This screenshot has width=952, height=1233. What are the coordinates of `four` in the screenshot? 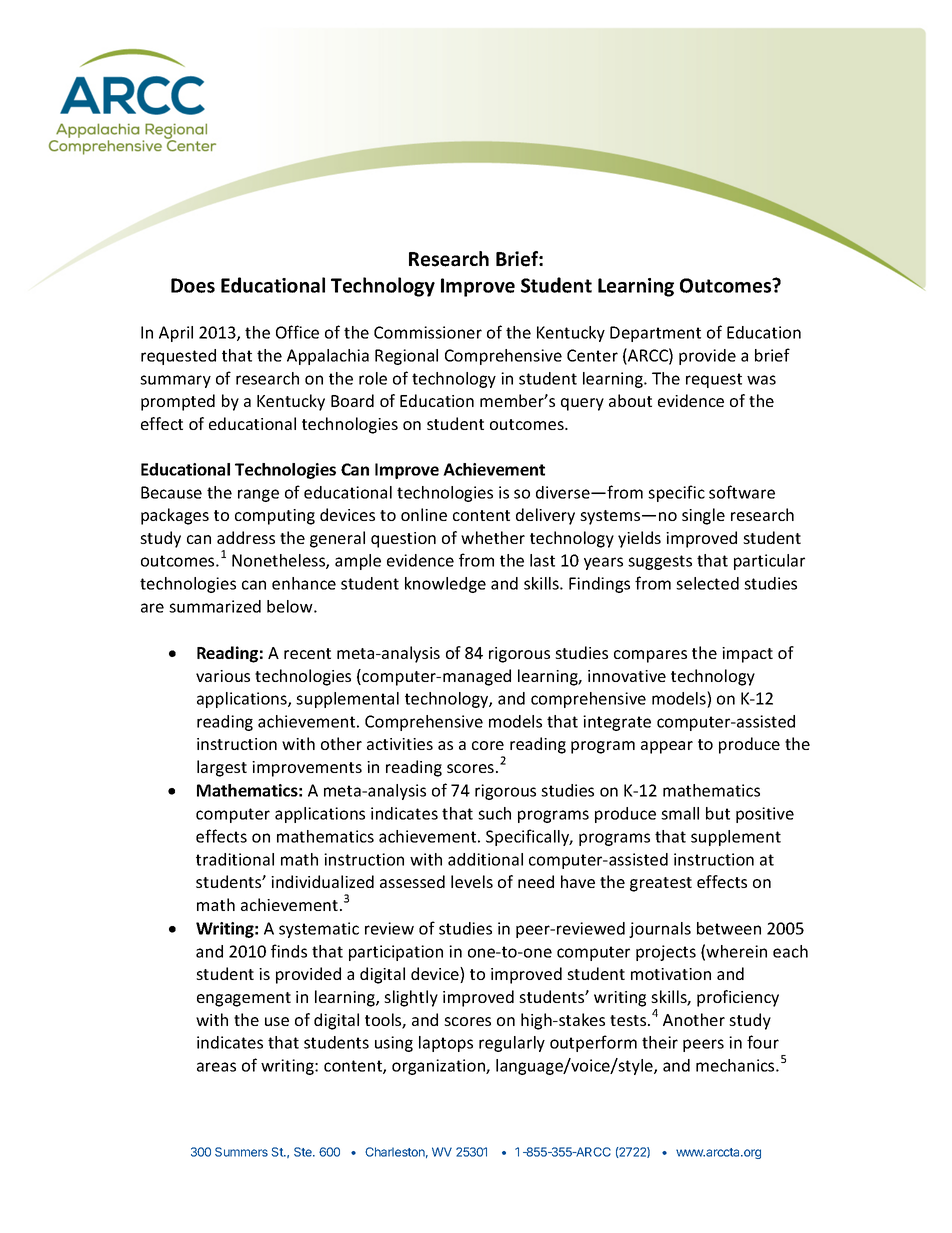 It's located at (763, 1042).
